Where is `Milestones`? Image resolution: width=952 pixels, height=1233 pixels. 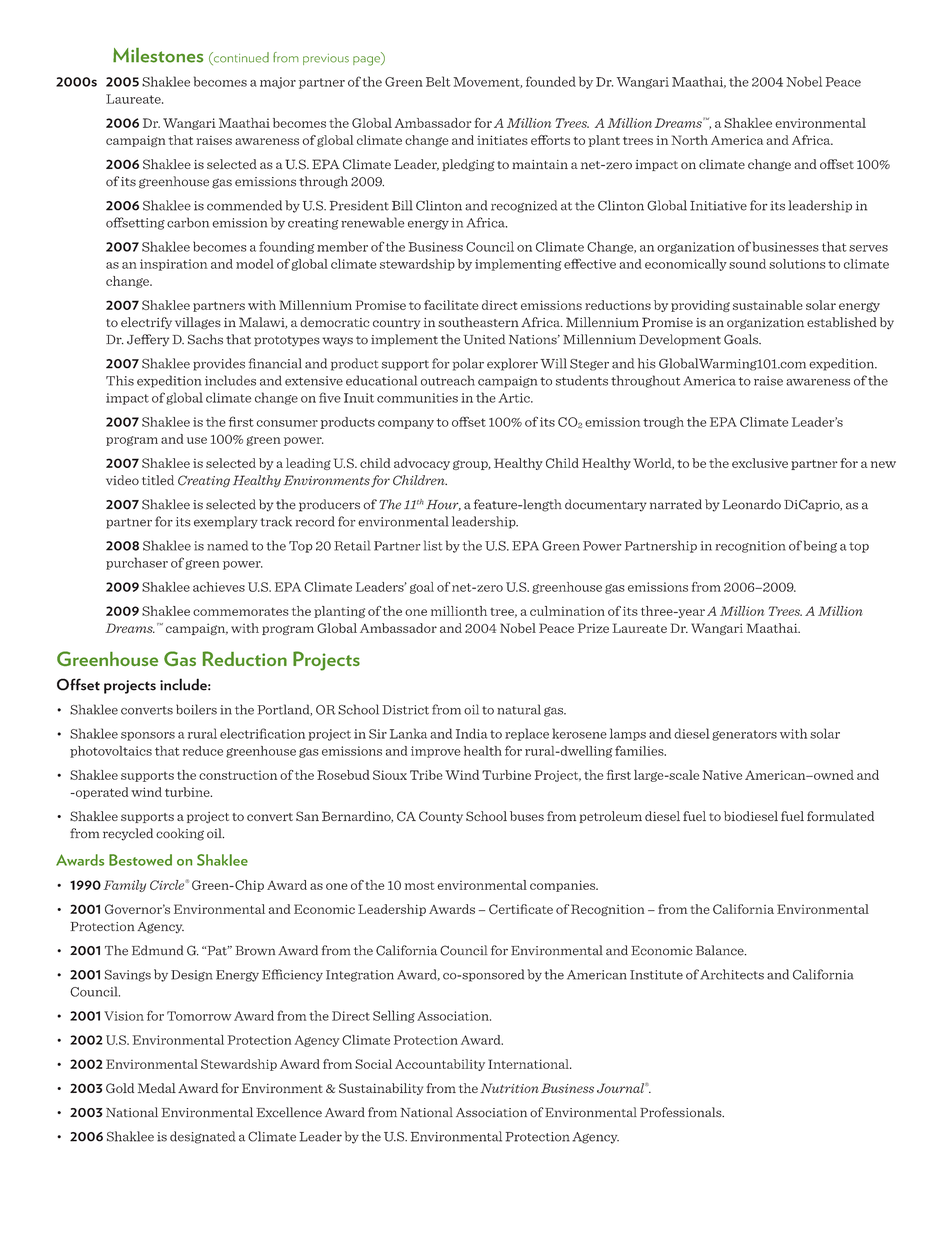
Milestones is located at coordinates (158, 55).
